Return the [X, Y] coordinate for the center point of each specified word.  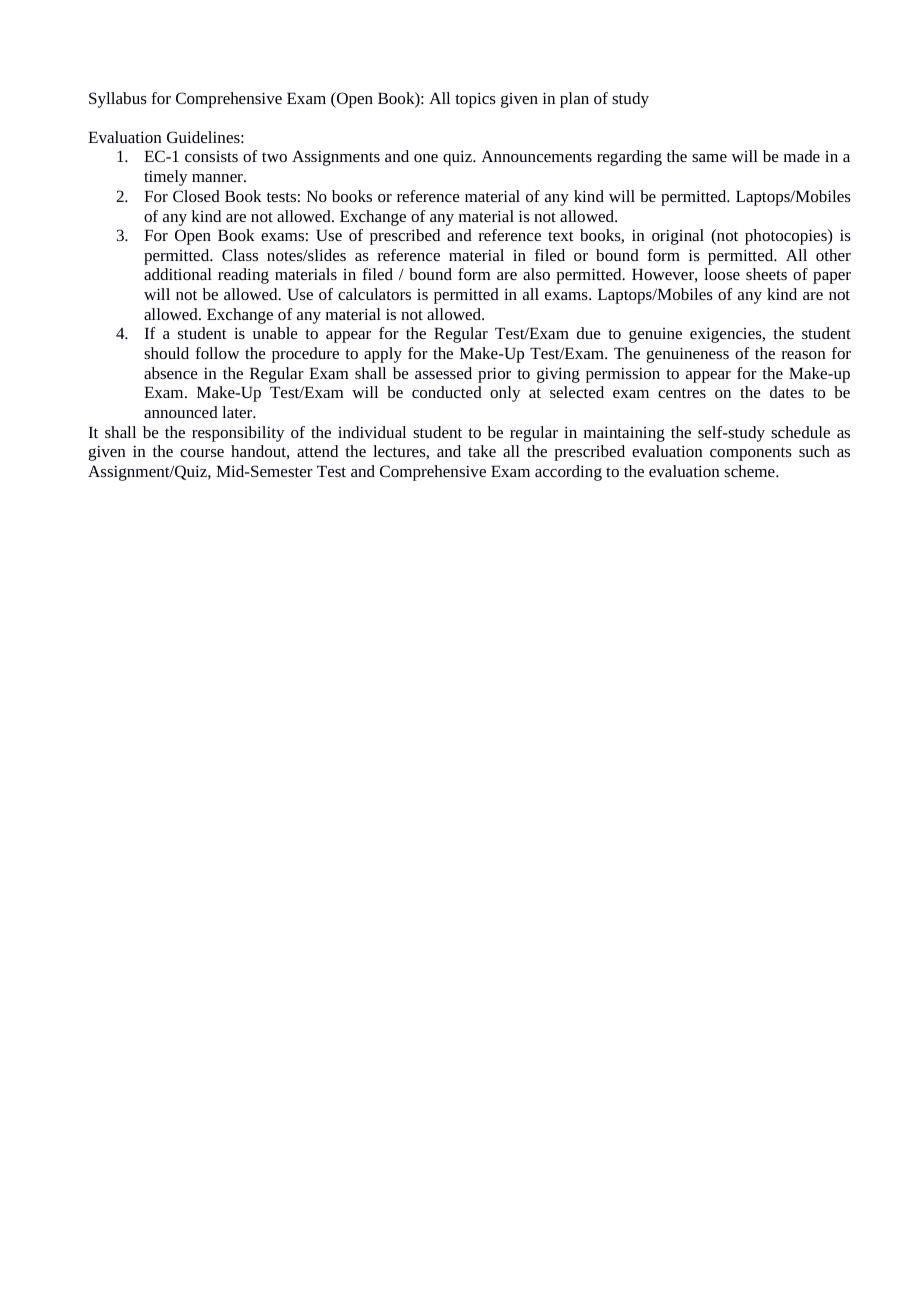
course [202, 453]
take [482, 451]
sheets [766, 274]
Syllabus [118, 100]
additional [178, 274]
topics [475, 100]
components [751, 454]
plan [574, 100]
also [536, 274]
